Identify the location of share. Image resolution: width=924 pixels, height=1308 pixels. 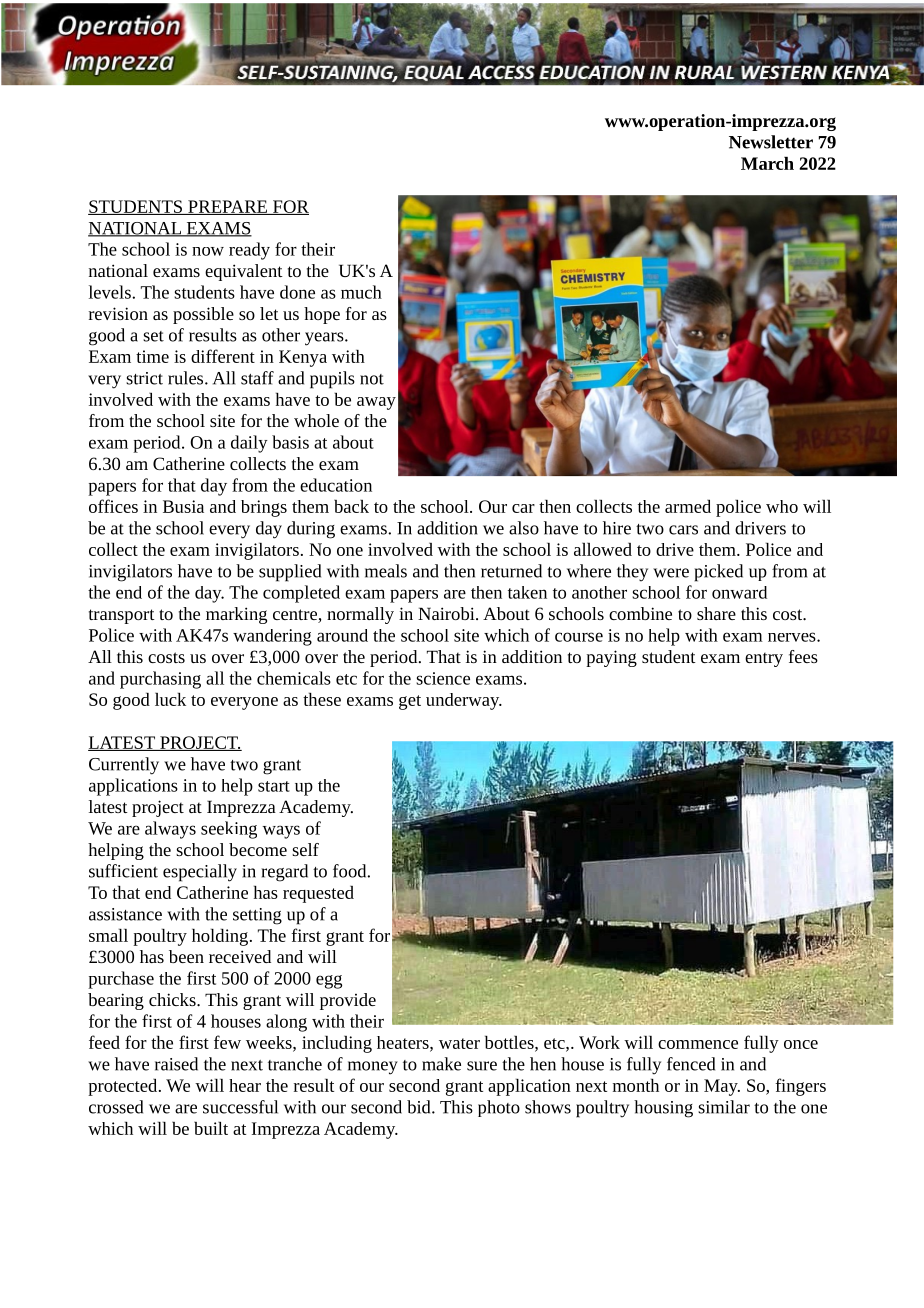
(716, 613).
